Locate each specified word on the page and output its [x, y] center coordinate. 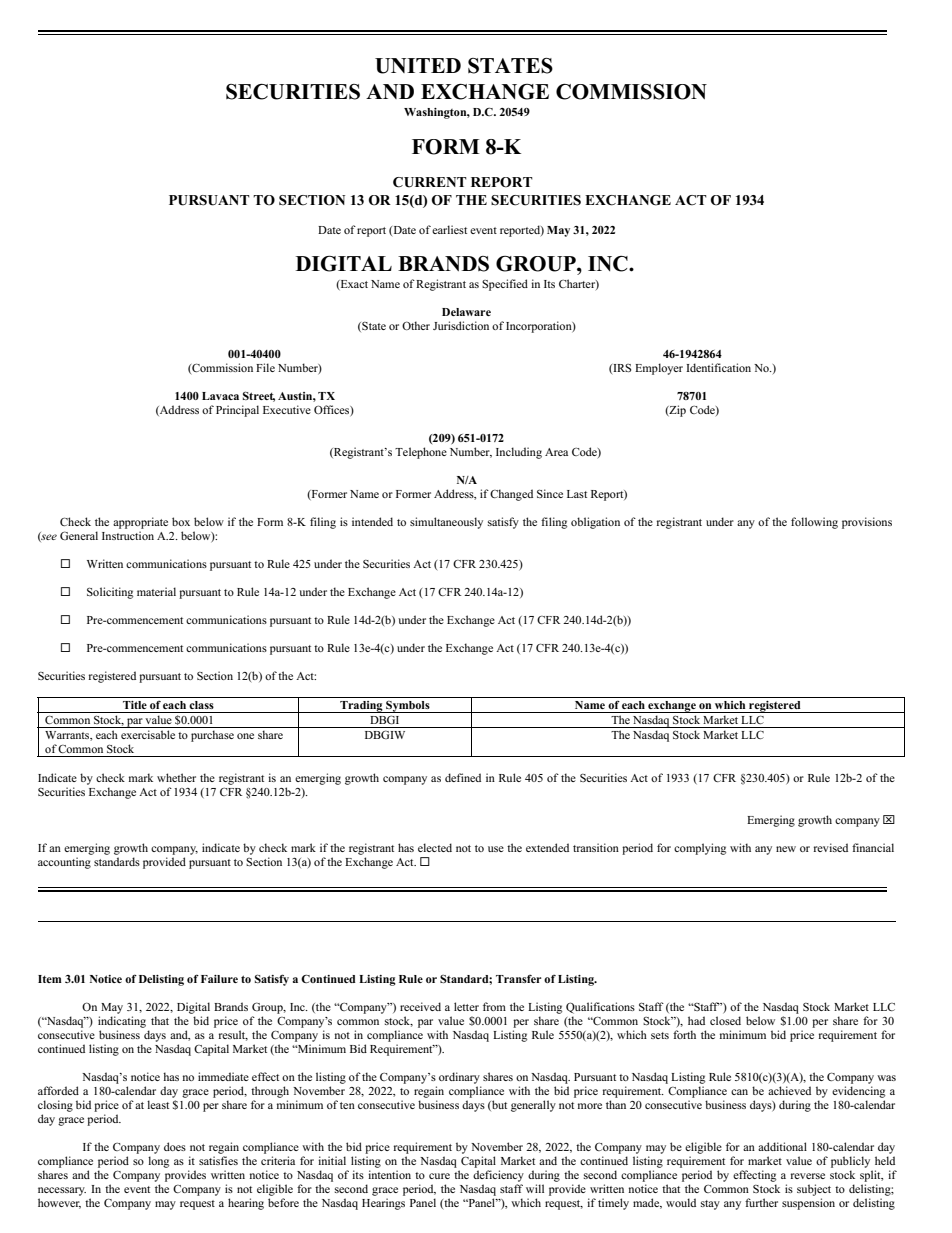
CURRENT [430, 182]
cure [439, 1176]
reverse [808, 1176]
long [158, 1162]
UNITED [418, 66]
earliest [449, 229]
